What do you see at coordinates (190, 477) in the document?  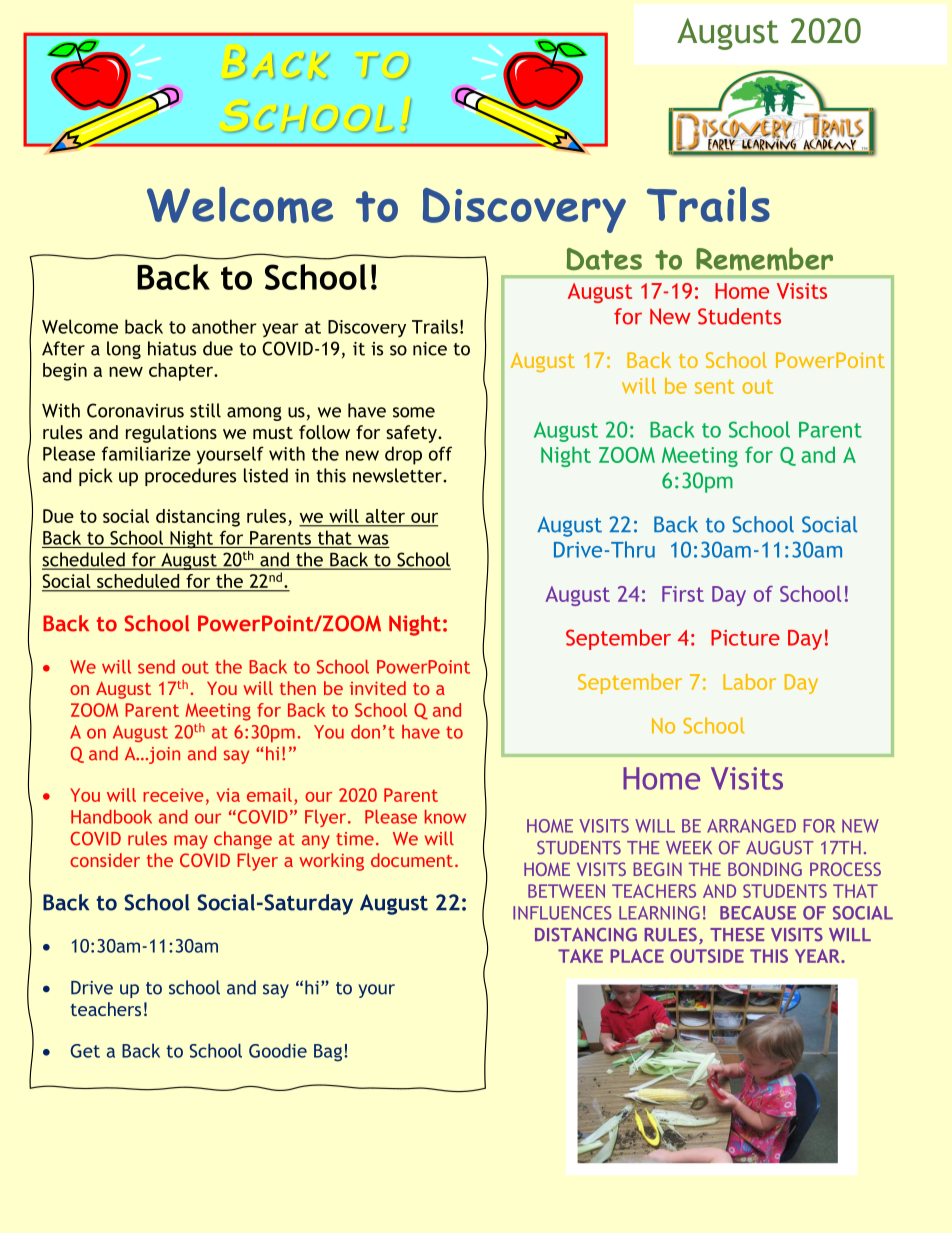 I see `procedures` at bounding box center [190, 477].
